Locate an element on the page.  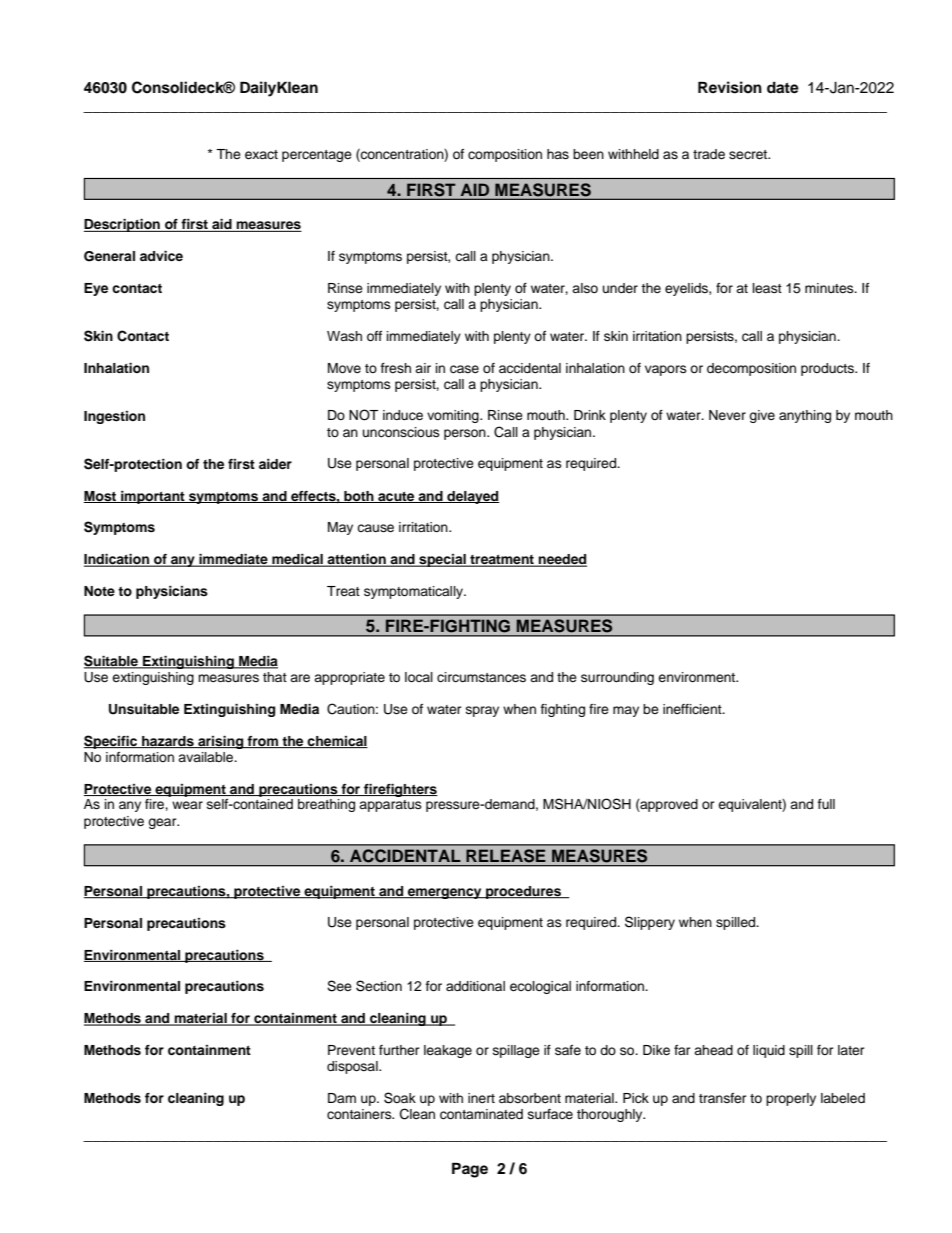
case is located at coordinates (464, 369).
